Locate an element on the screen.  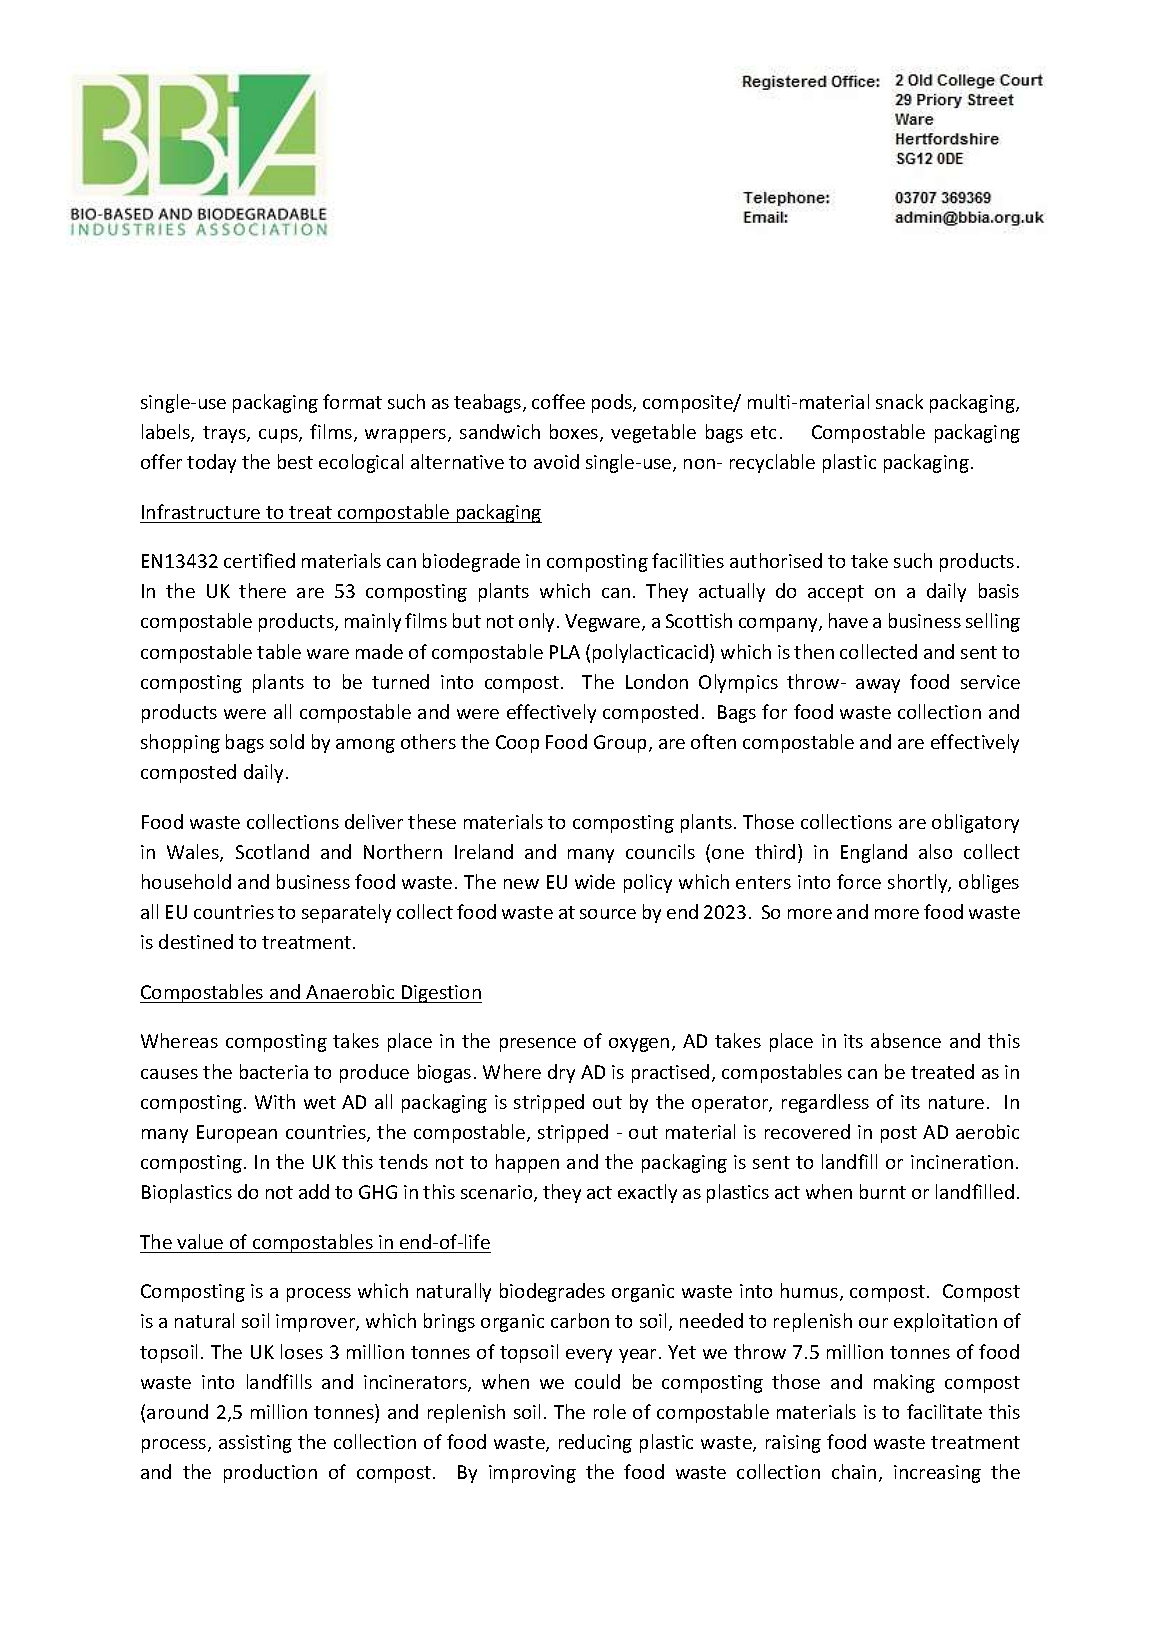
snack is located at coordinates (899, 401).
